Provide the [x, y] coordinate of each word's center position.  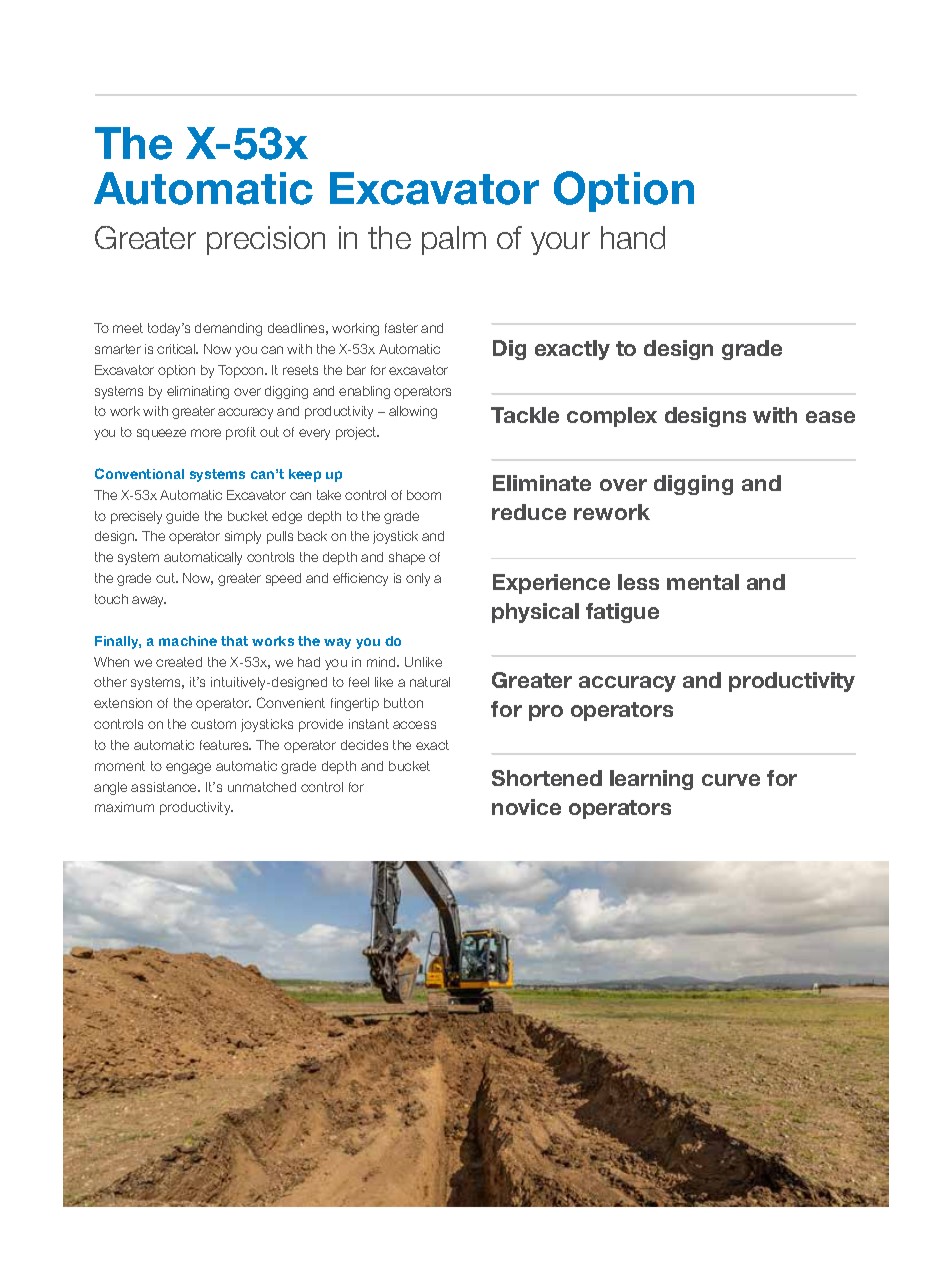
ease [830, 417]
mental [703, 582]
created [179, 662]
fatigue [622, 613]
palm [454, 240]
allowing [413, 412]
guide [182, 517]
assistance [165, 787]
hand [633, 237]
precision [266, 240]
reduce [529, 512]
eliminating [198, 392]
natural [430, 682]
